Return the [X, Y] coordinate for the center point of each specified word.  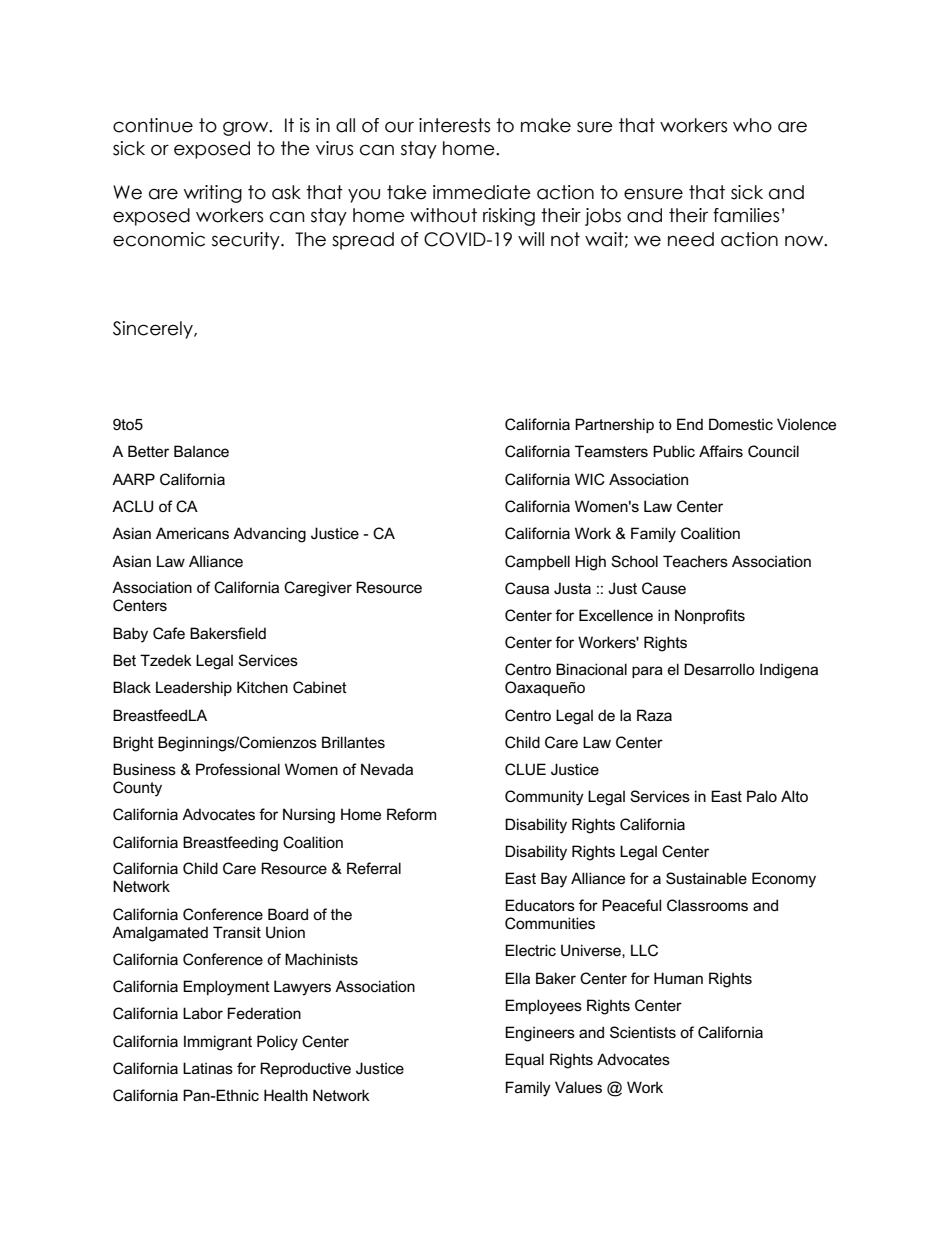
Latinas [208, 1068]
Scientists [643, 1032]
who [752, 125]
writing [213, 194]
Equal [524, 1060]
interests [454, 125]
